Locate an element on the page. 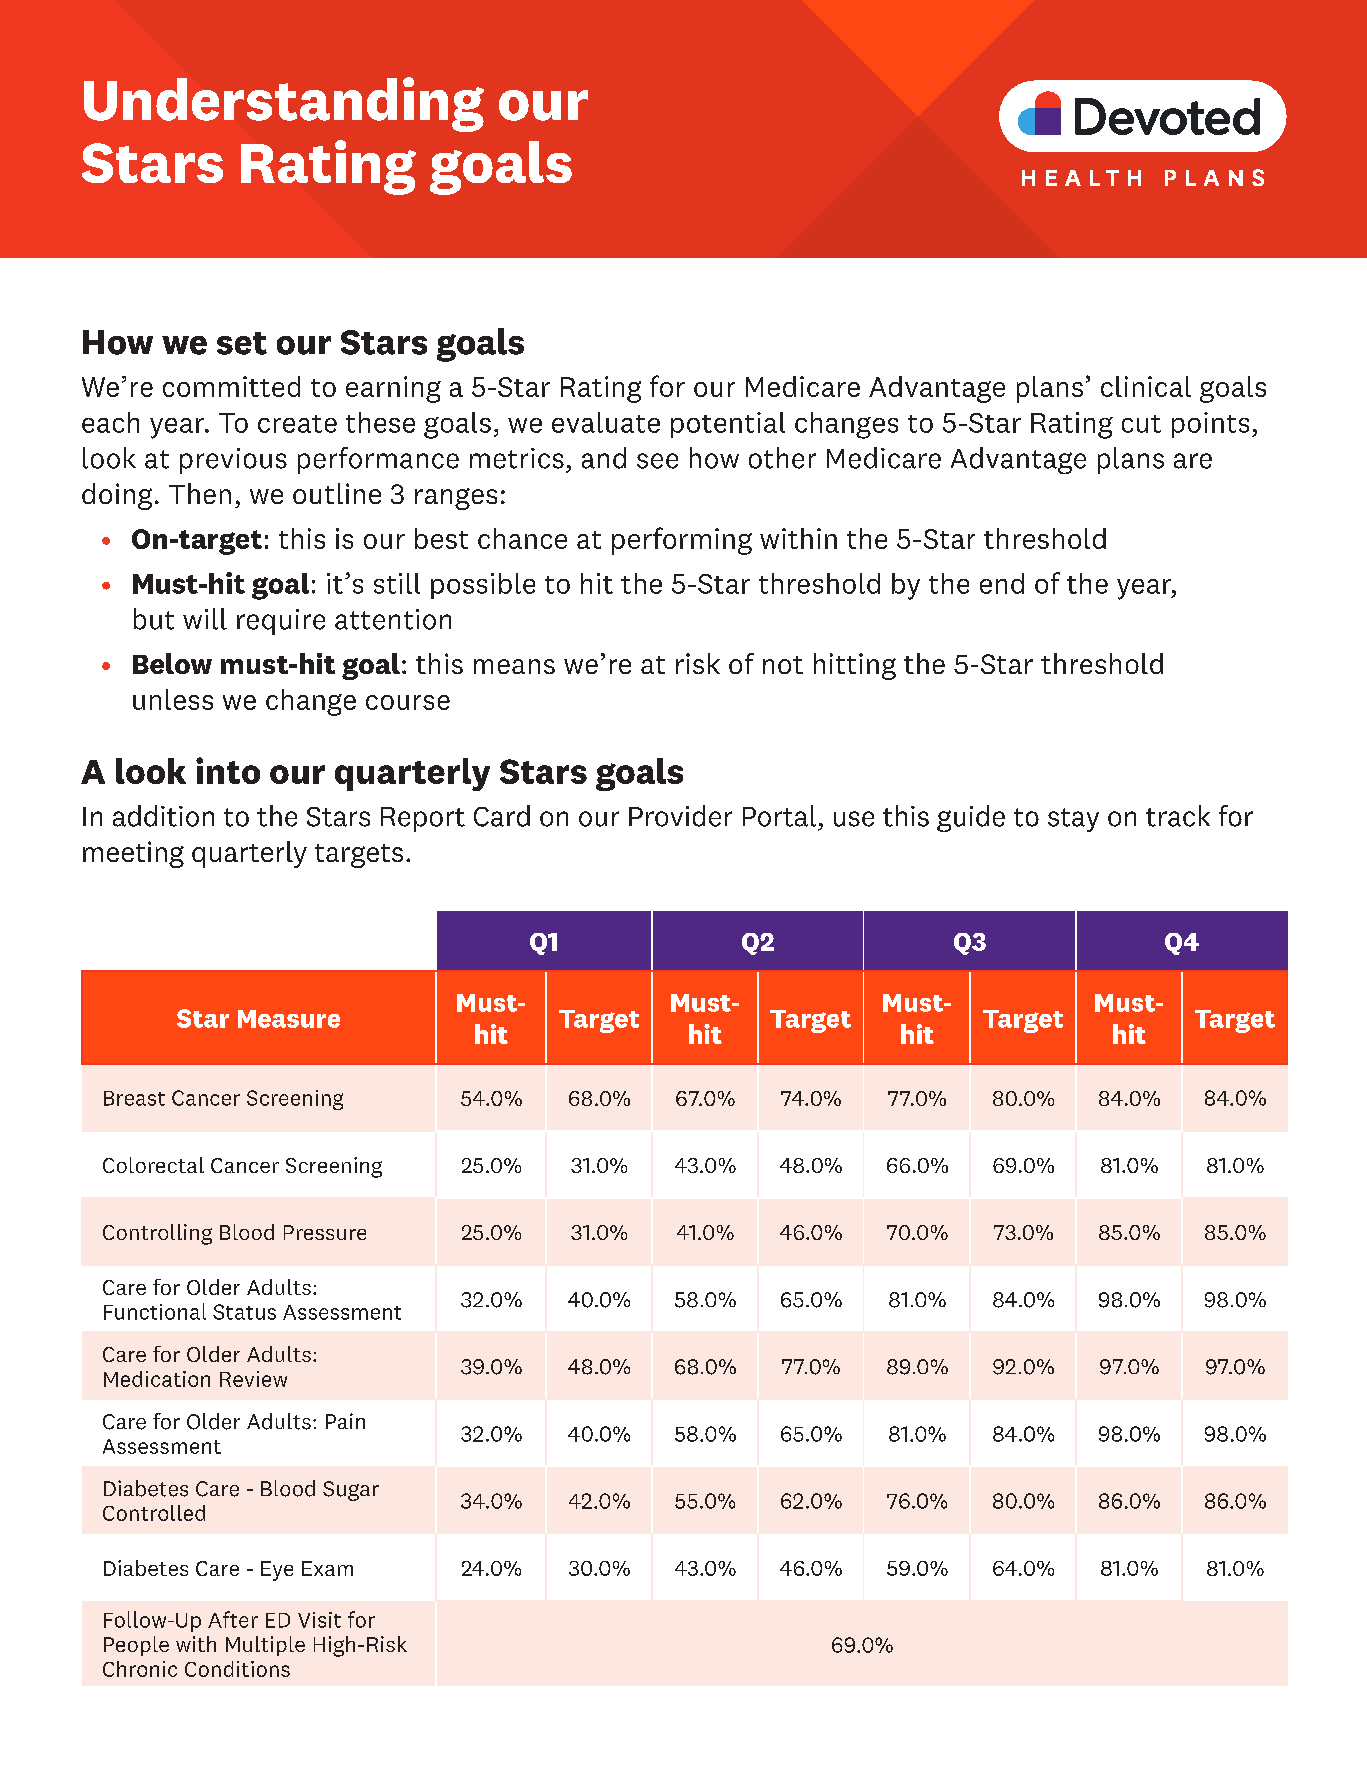 This page has width=1367, height=1770. After is located at coordinates (233, 1619).
